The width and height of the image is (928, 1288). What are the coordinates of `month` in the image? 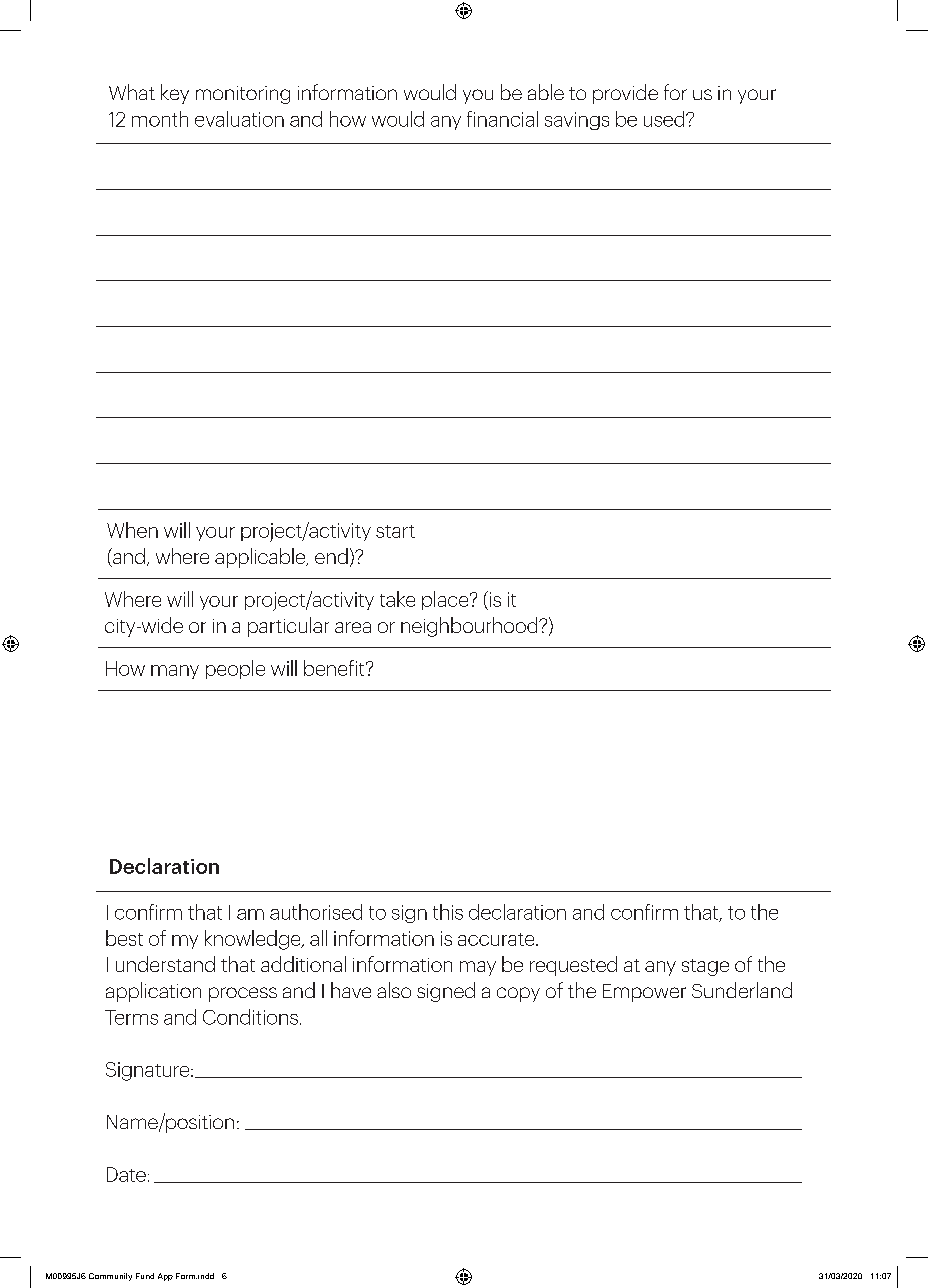 It's located at (160, 119).
